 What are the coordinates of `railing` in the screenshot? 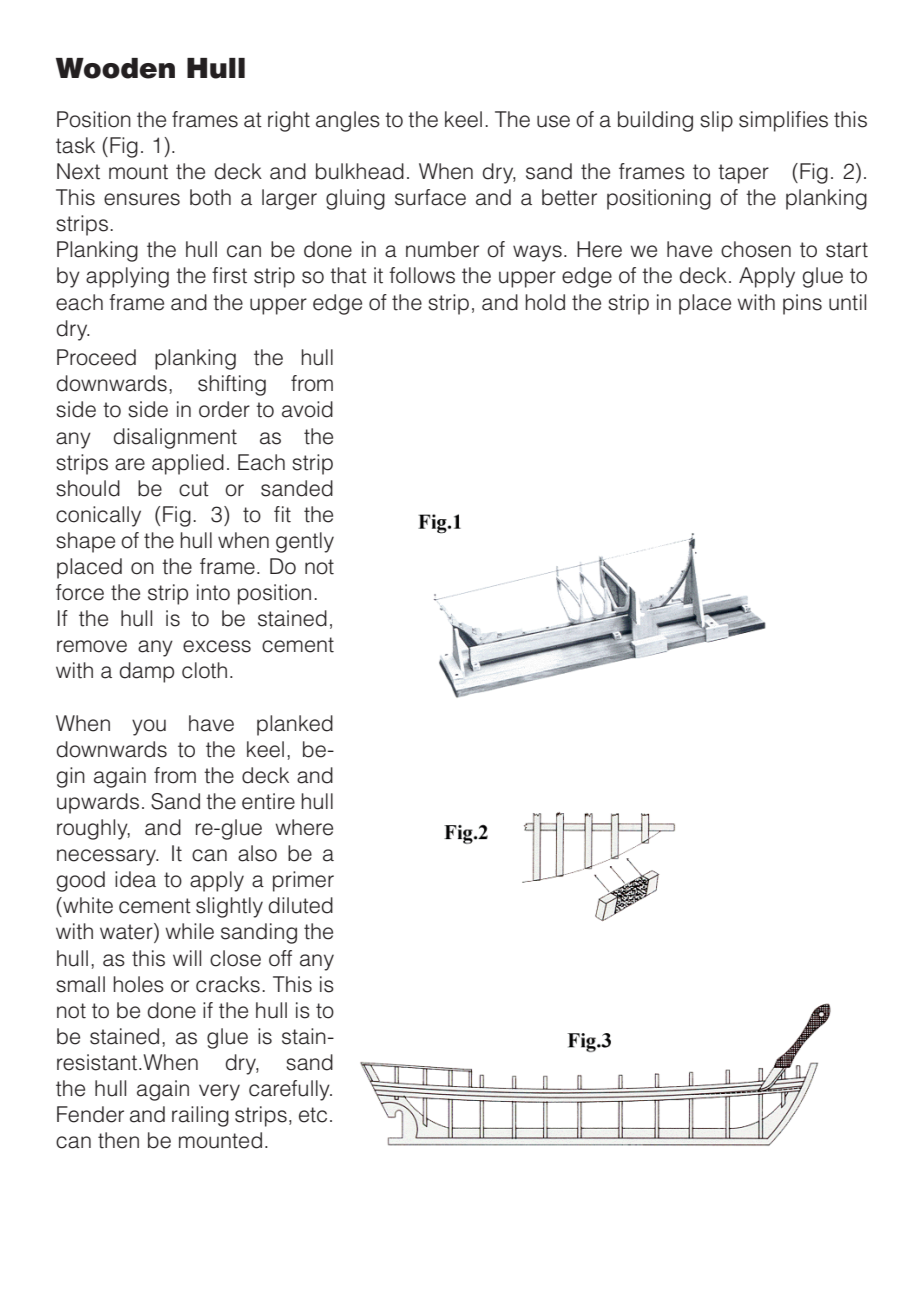 It's located at (200, 1116).
